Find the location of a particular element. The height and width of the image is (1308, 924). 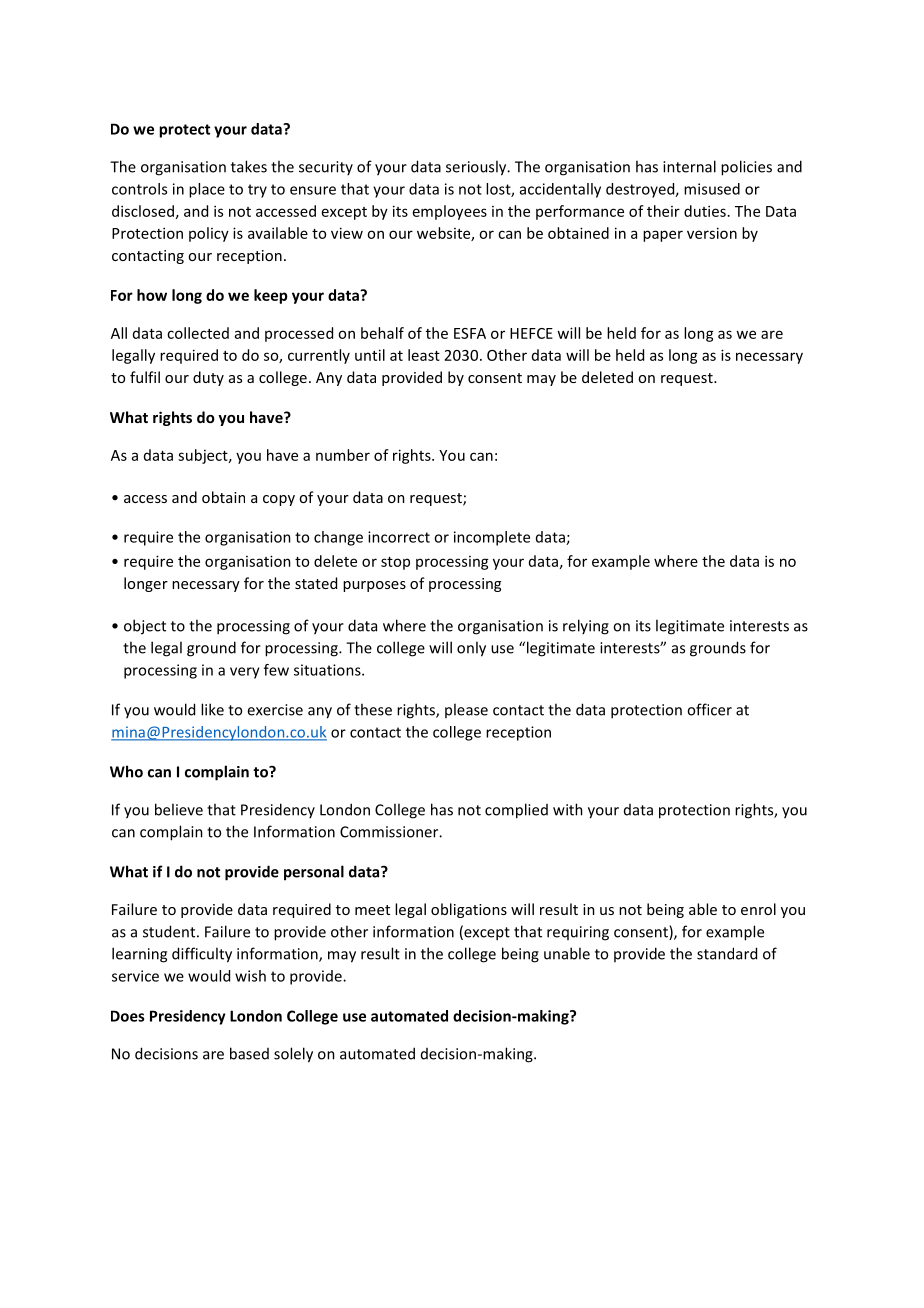

place is located at coordinates (207, 190).
